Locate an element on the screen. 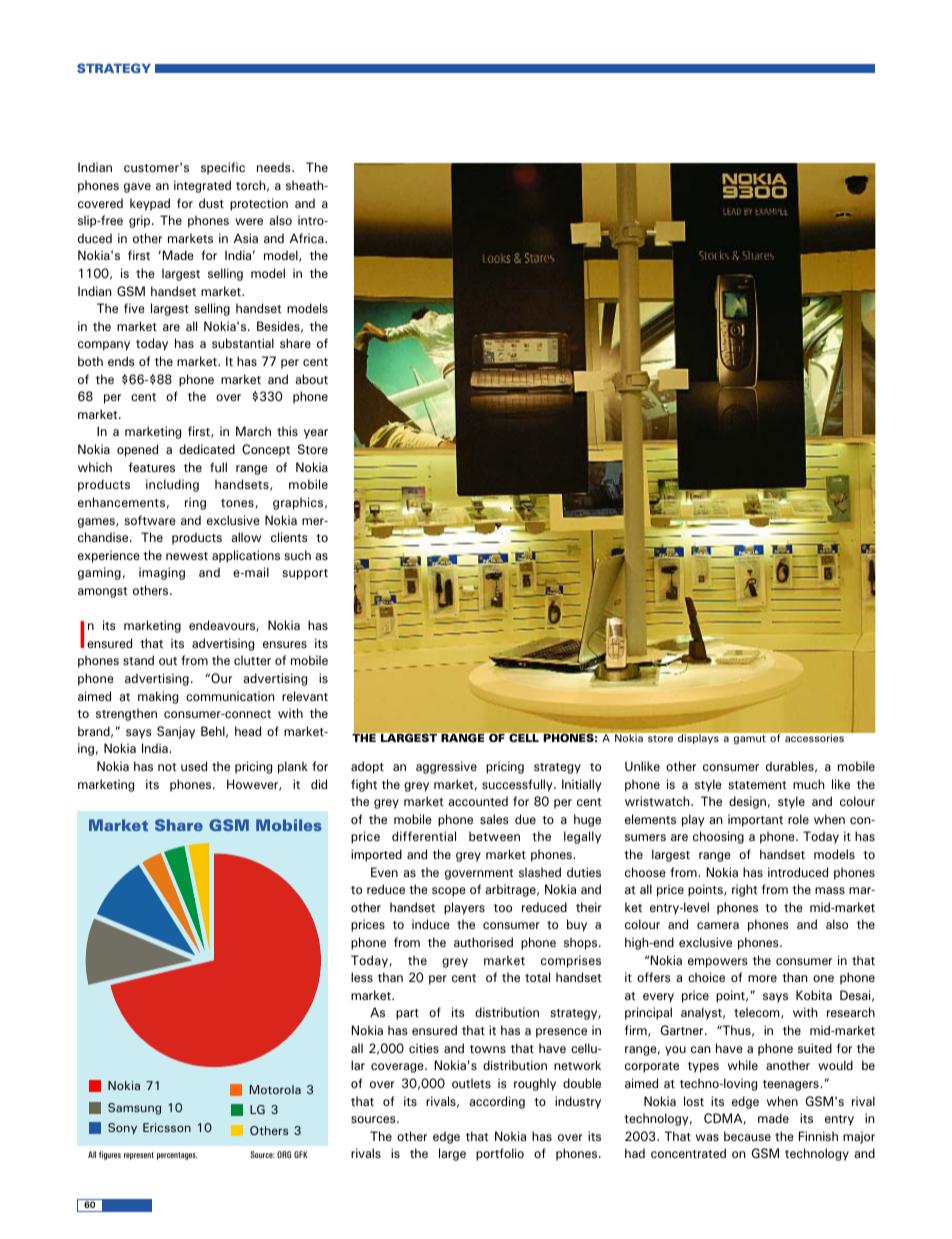 Image resolution: width=952 pixels, height=1239 pixels. integrated is located at coordinates (202, 186).
